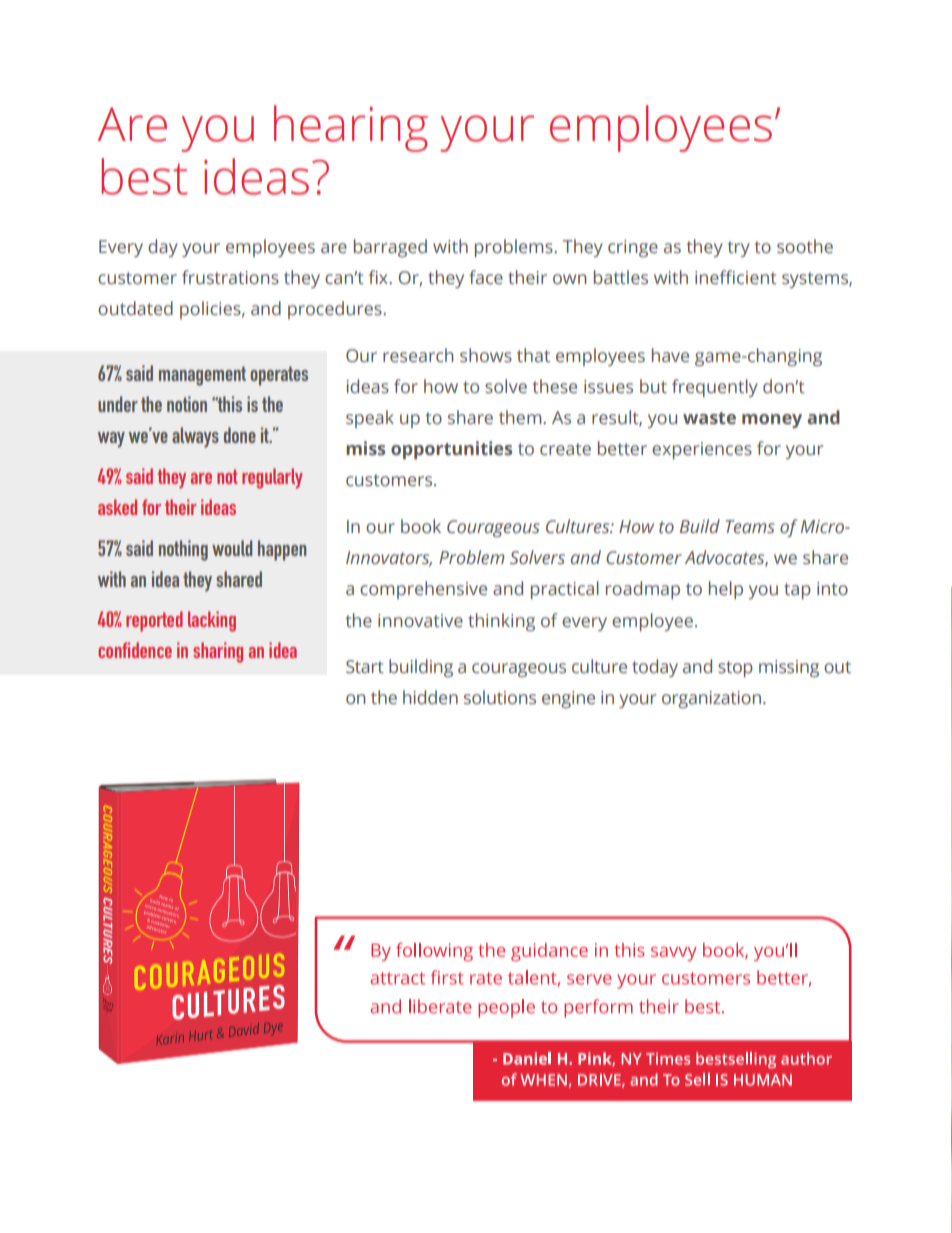 The image size is (952, 1233). Describe the element at coordinates (735, 669) in the page. I see `stop` at that location.
